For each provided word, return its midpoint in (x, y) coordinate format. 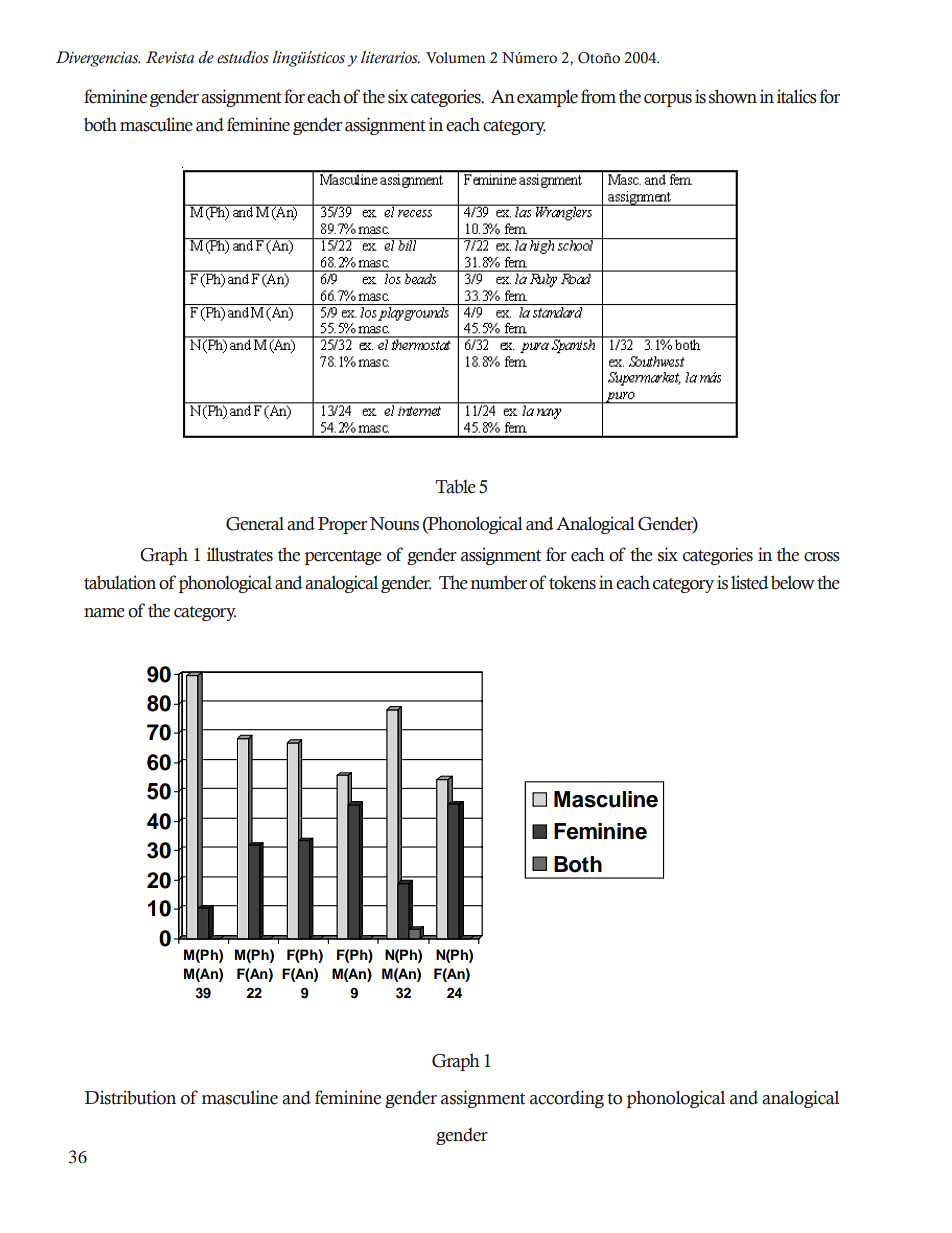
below (793, 582)
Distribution (130, 1097)
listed (750, 582)
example (547, 98)
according (567, 1099)
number (498, 582)
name (104, 613)
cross (822, 557)
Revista (170, 57)
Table (455, 487)
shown (733, 96)
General (255, 524)
